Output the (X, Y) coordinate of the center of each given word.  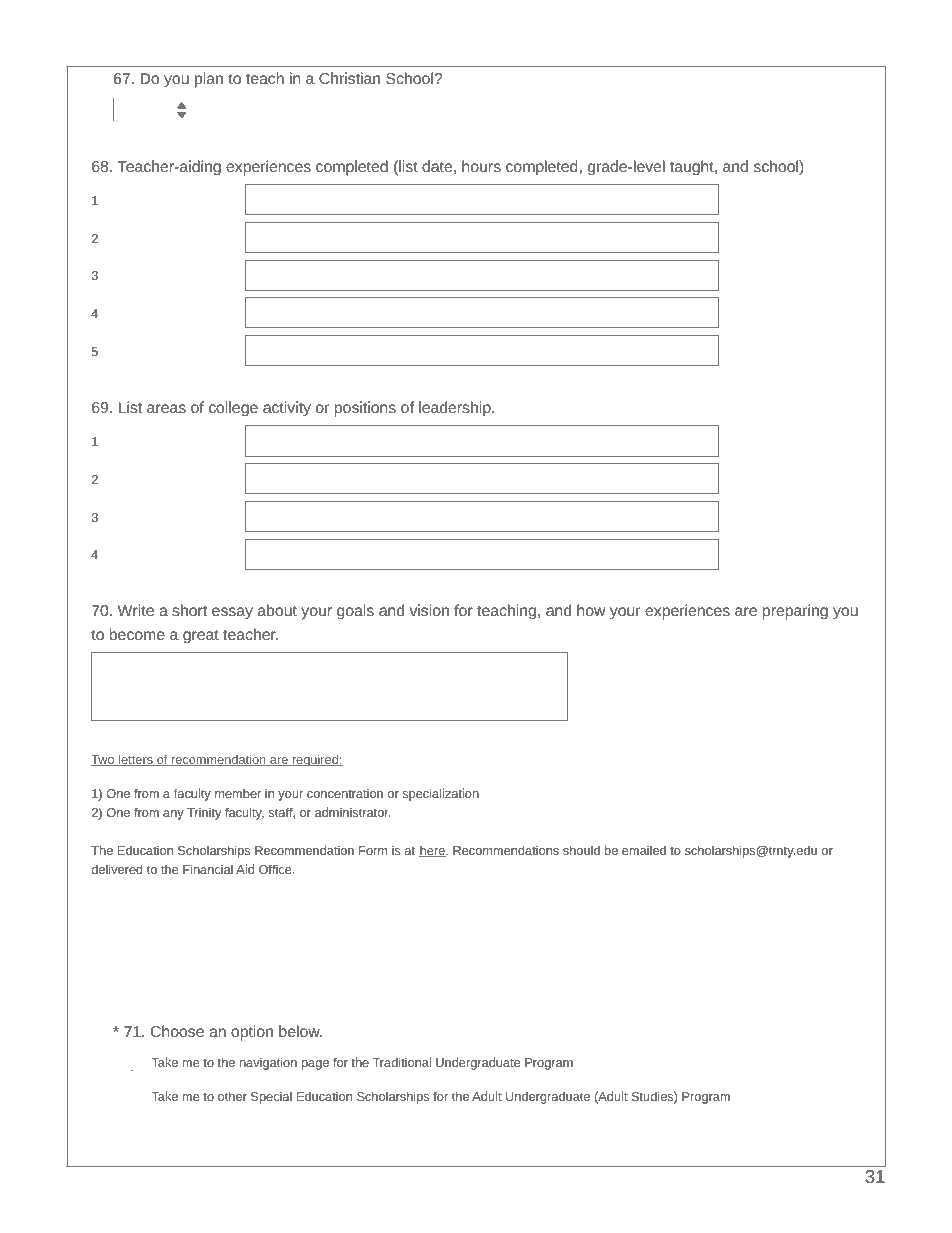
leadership (456, 409)
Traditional (402, 1062)
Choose (177, 1031)
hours (481, 166)
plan (209, 80)
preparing (795, 612)
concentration (345, 793)
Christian (349, 78)
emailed (644, 850)
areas (166, 408)
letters (136, 760)
